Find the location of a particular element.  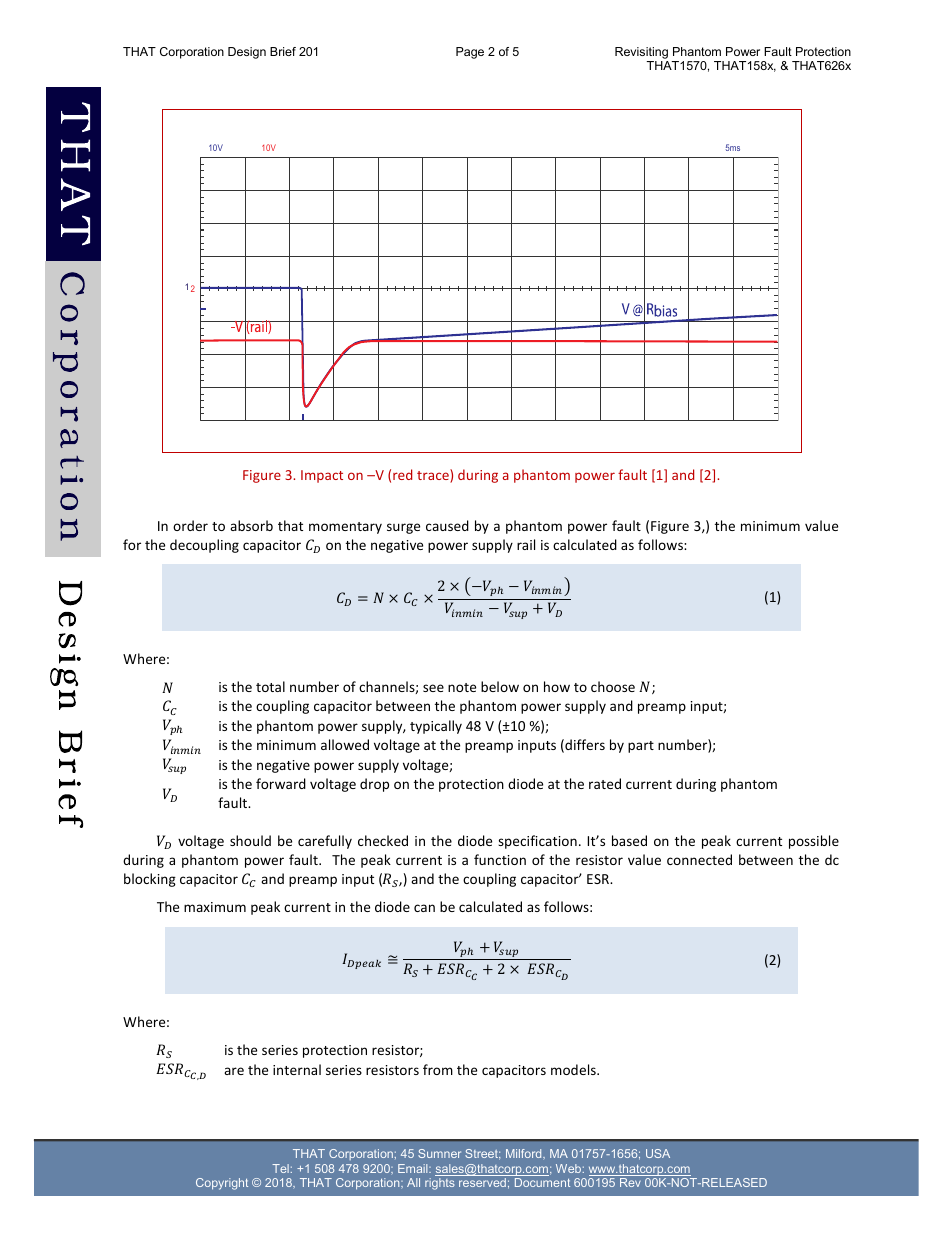

trace is located at coordinates (434, 476).
